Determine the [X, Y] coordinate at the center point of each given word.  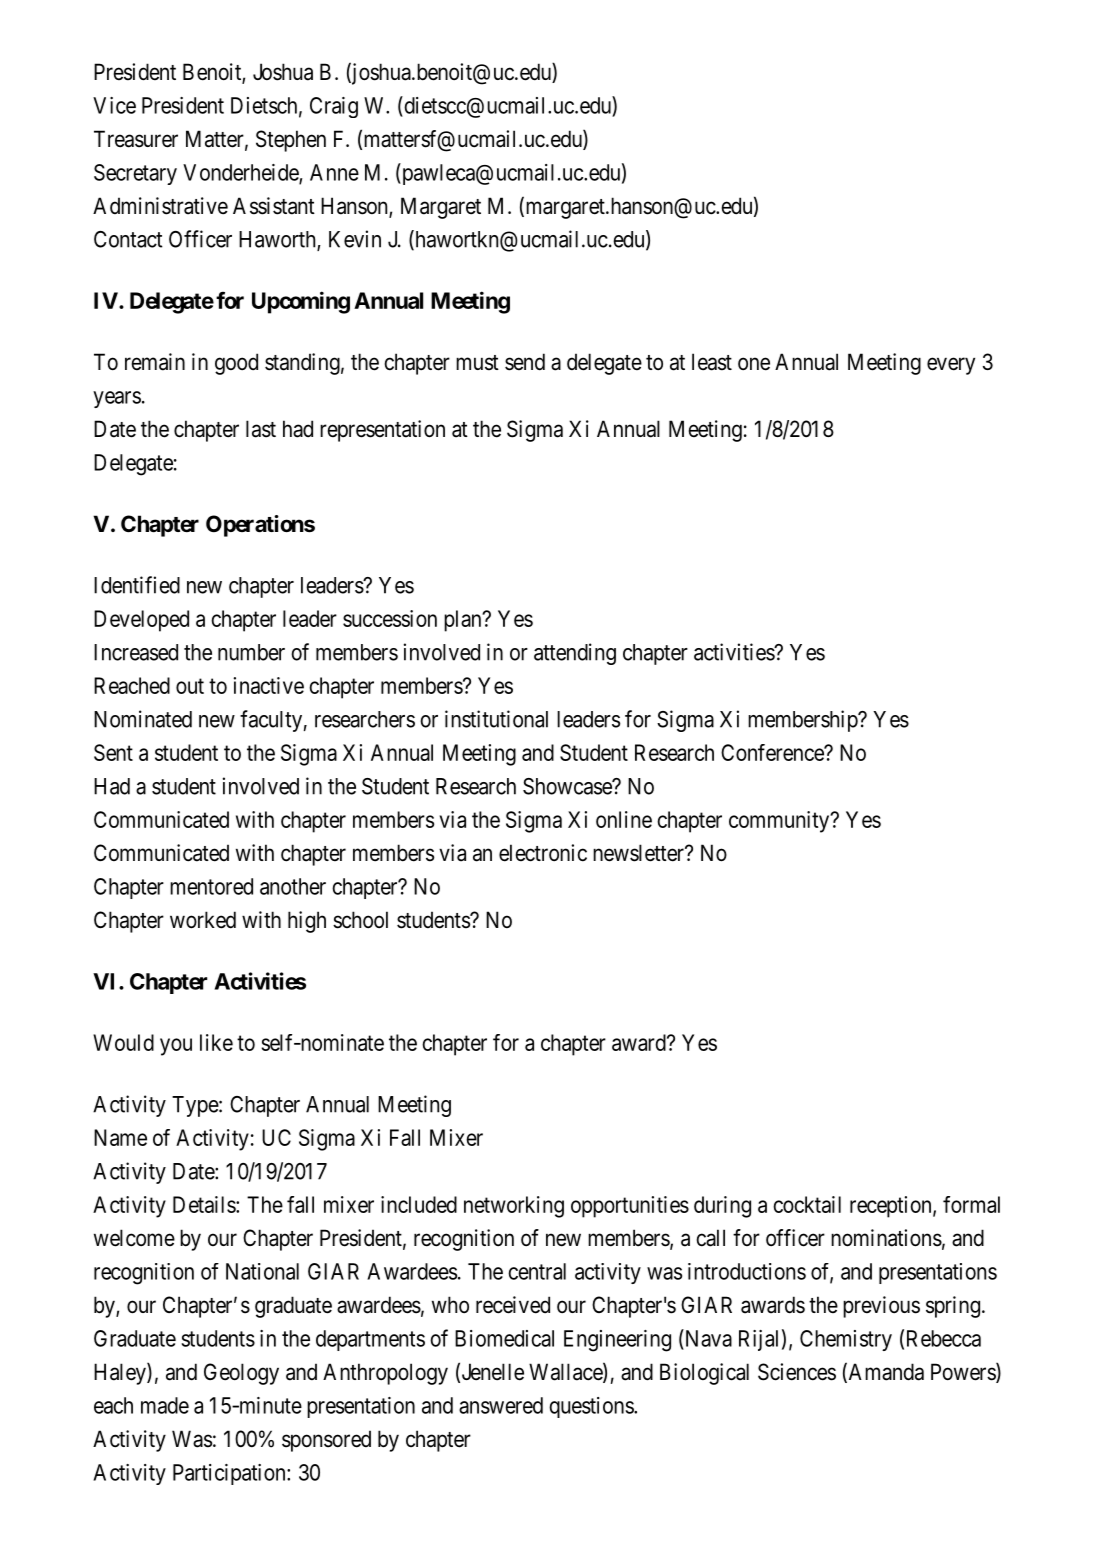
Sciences [797, 1372]
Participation [230, 1474]
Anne [334, 172]
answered [501, 1405]
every [951, 366]
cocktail [807, 1204]
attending [575, 654]
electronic [543, 853]
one [754, 364]
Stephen [291, 141]
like [216, 1042]
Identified [137, 585]
